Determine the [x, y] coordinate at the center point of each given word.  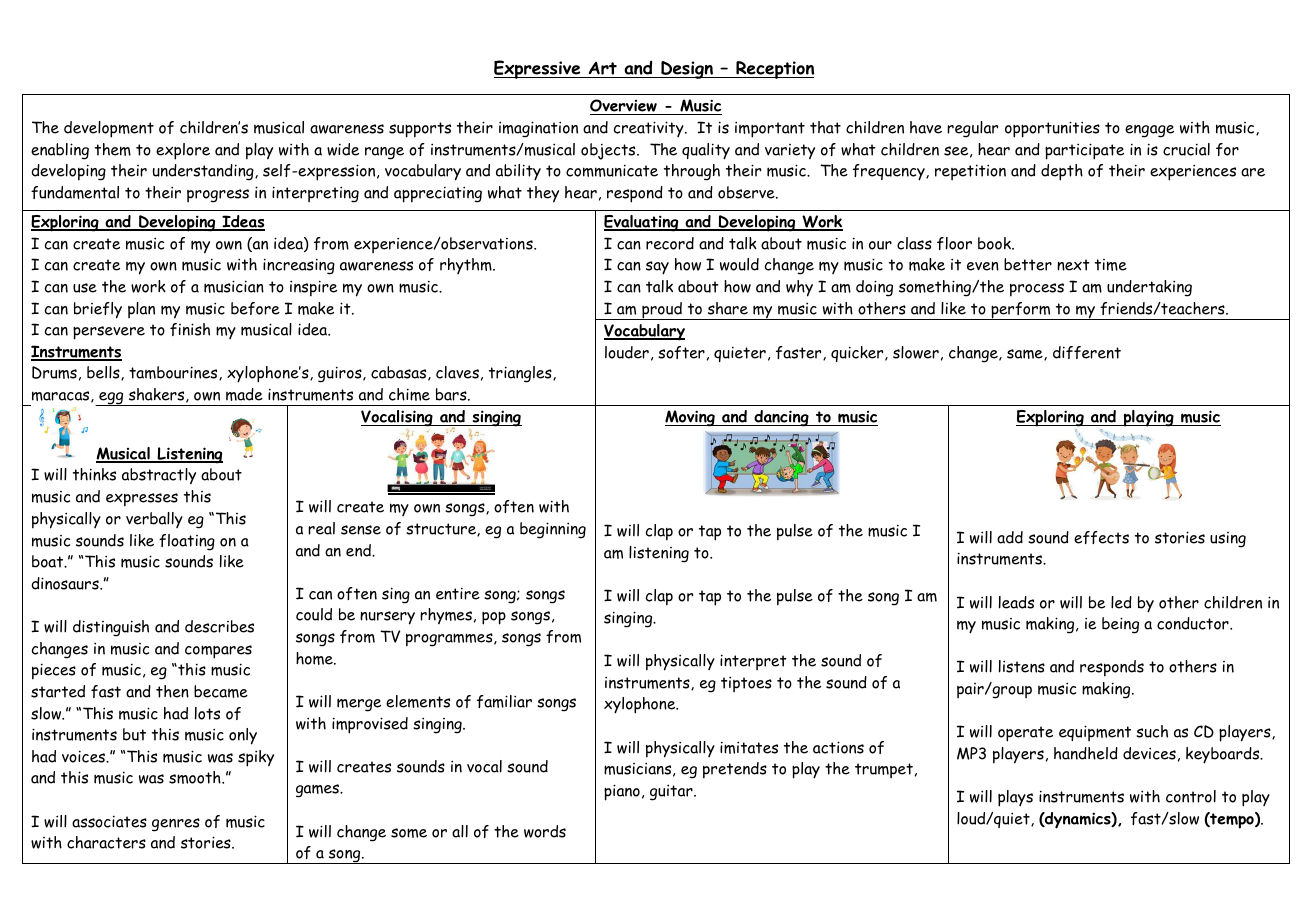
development [109, 129]
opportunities [1052, 129]
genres [176, 825]
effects [1101, 537]
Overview [624, 107]
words [545, 831]
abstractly [159, 476]
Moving [691, 418]
